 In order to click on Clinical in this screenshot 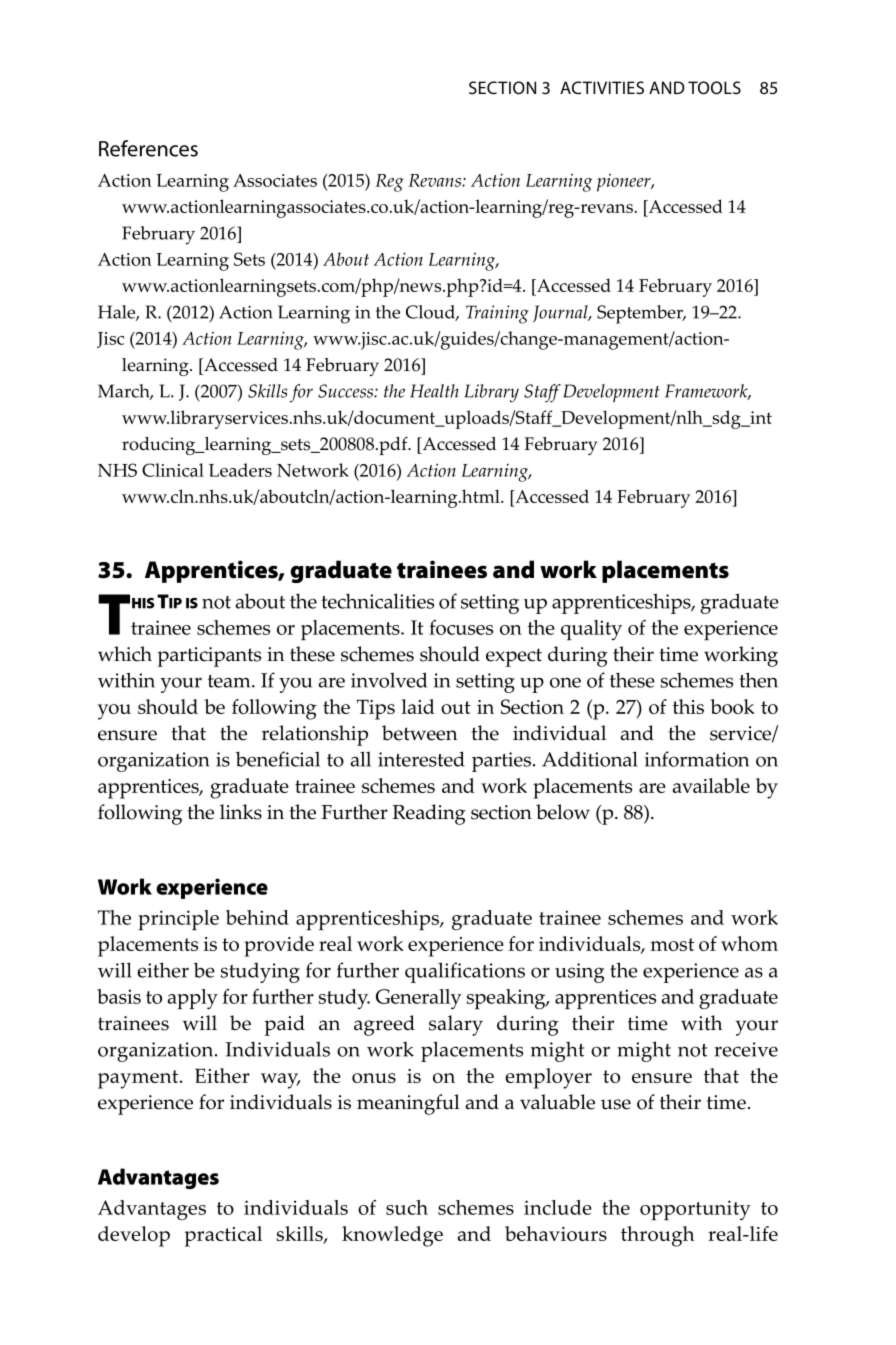, I will do `click(173, 470)`.
